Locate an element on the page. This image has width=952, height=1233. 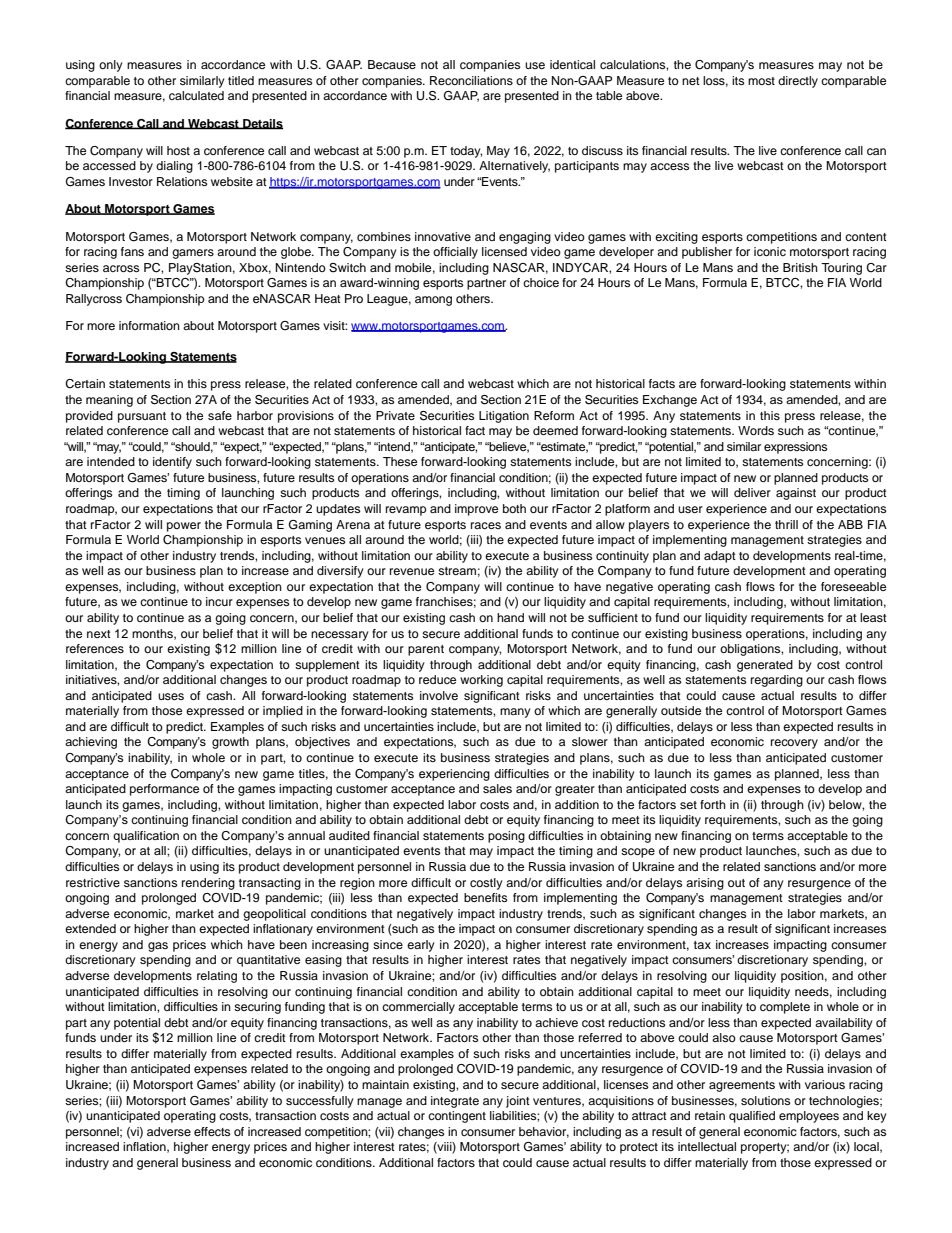
uses is located at coordinates (171, 696).
